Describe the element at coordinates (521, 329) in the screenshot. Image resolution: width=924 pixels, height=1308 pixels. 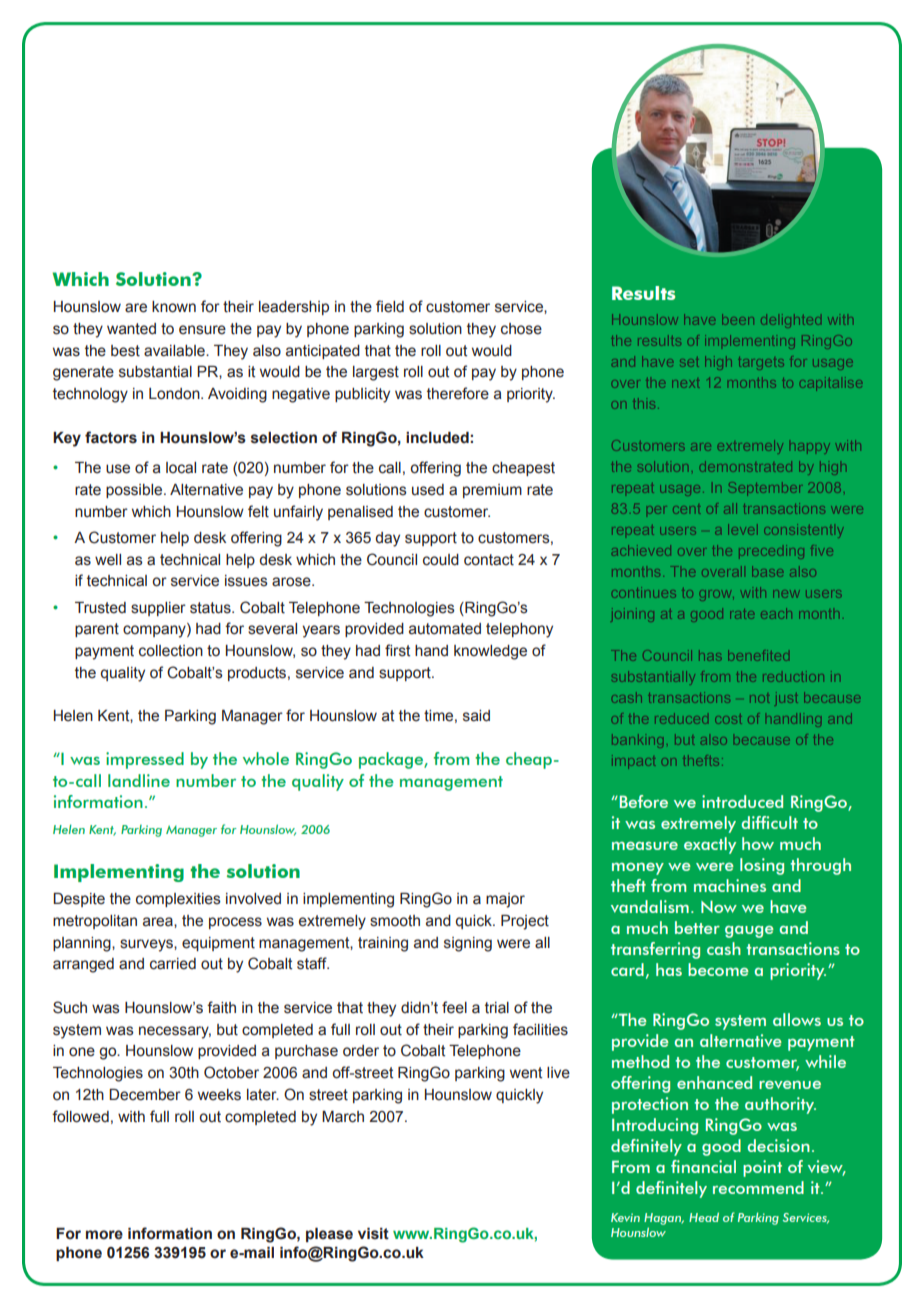
I see `chose` at that location.
